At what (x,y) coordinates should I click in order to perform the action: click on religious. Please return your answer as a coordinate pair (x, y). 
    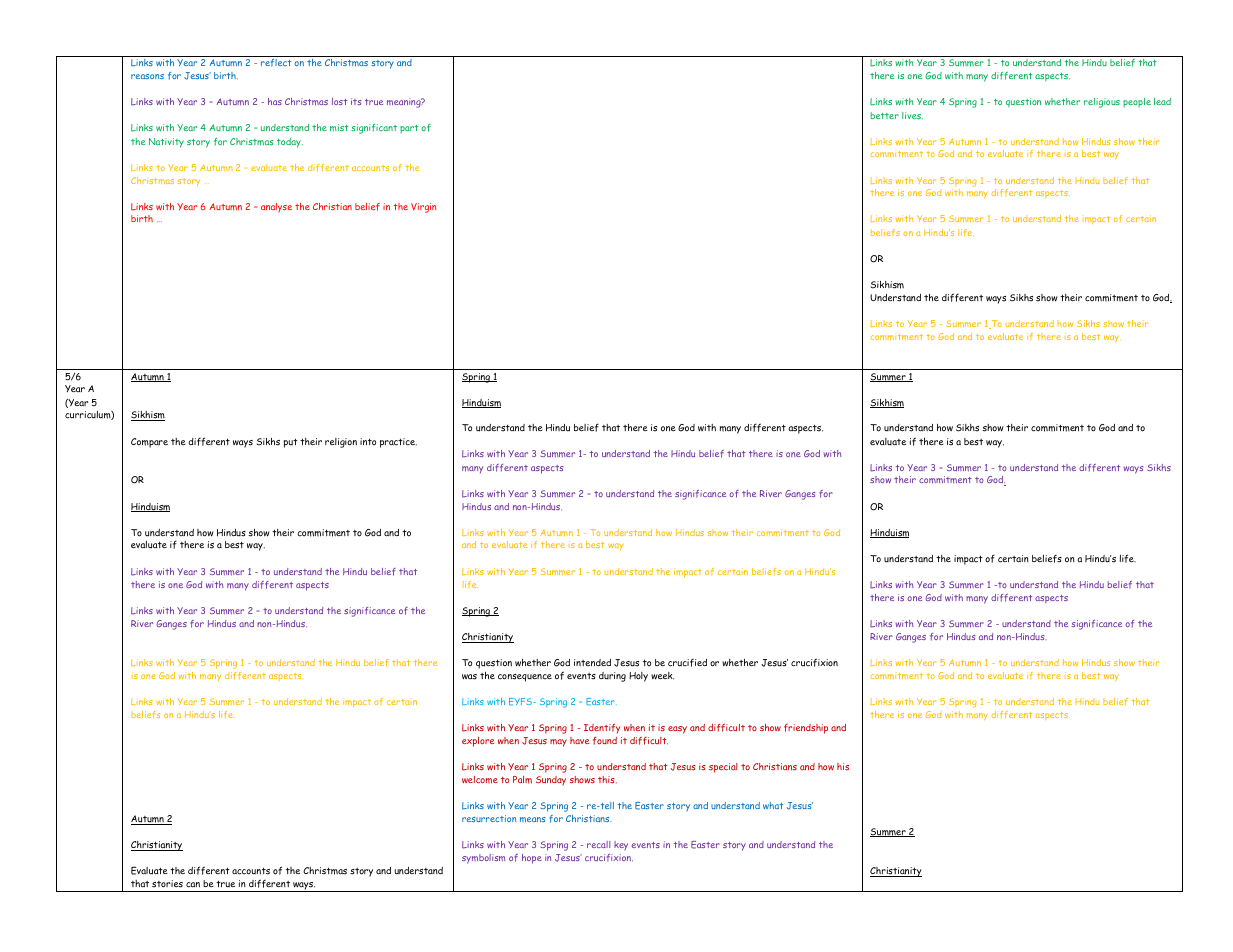
    Looking at the image, I should click on (1102, 103).
